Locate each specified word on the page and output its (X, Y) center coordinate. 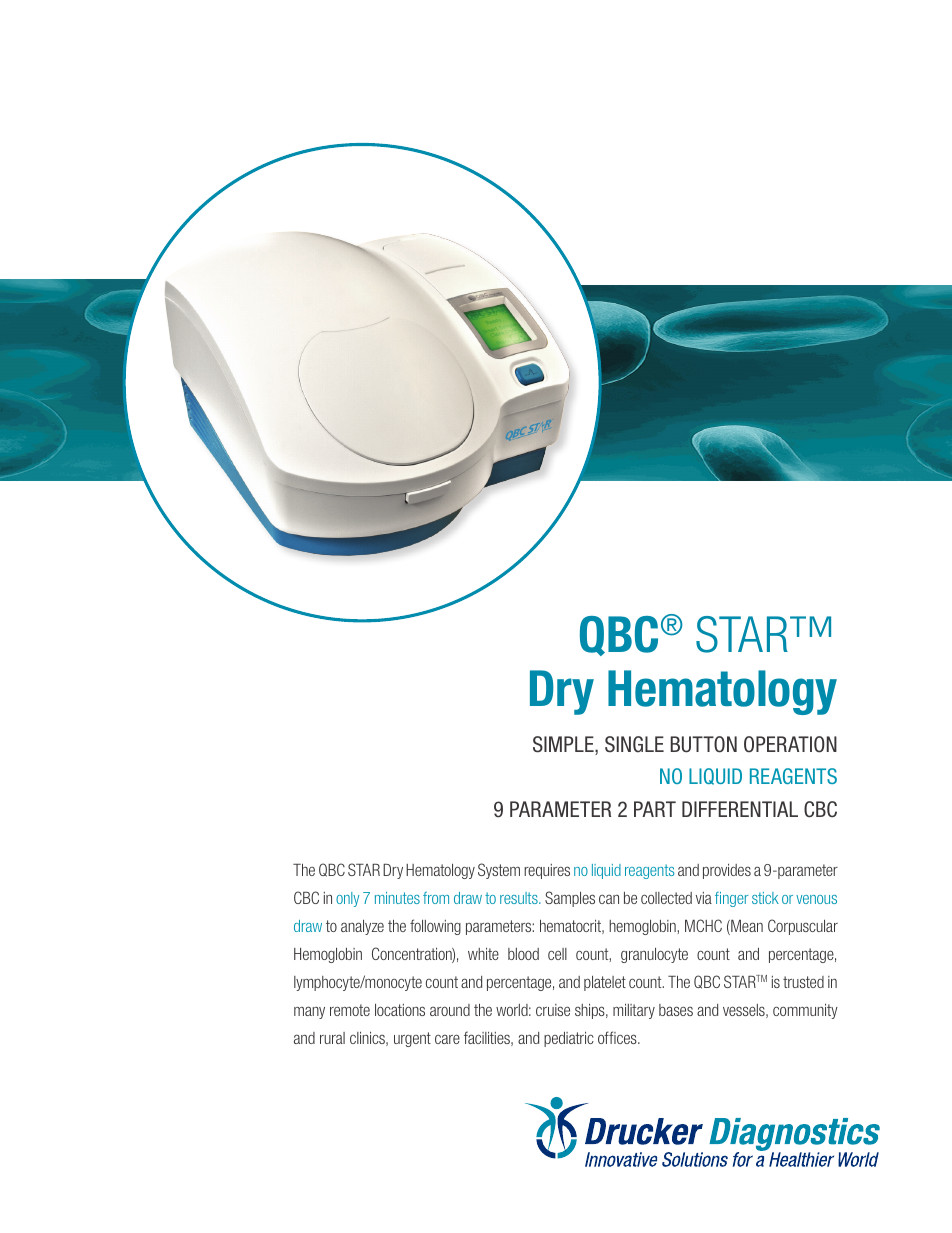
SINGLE (634, 744)
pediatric (569, 1039)
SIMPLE (564, 745)
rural (332, 1038)
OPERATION (790, 744)
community (805, 1011)
